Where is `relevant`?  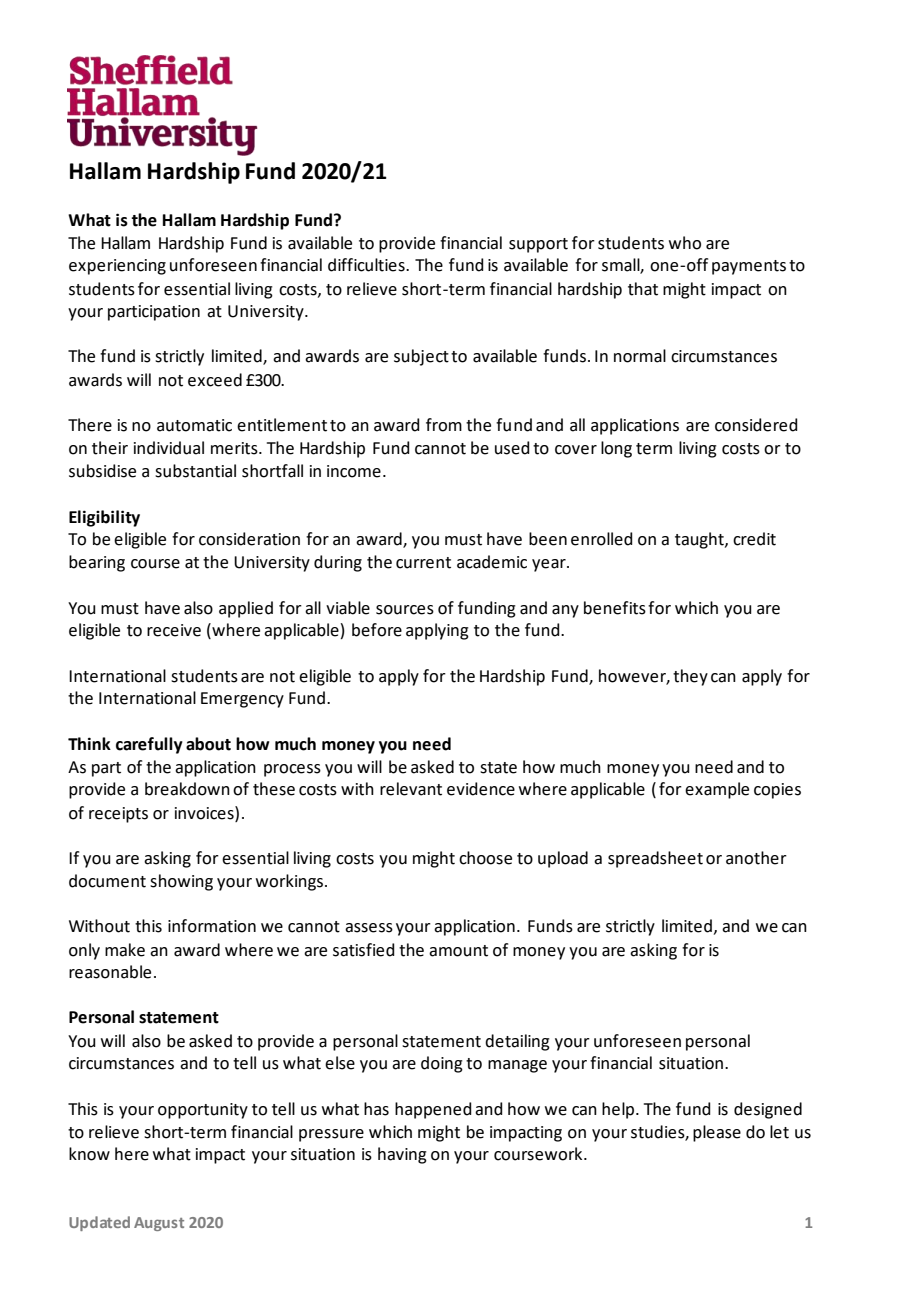 relevant is located at coordinates (411, 789).
